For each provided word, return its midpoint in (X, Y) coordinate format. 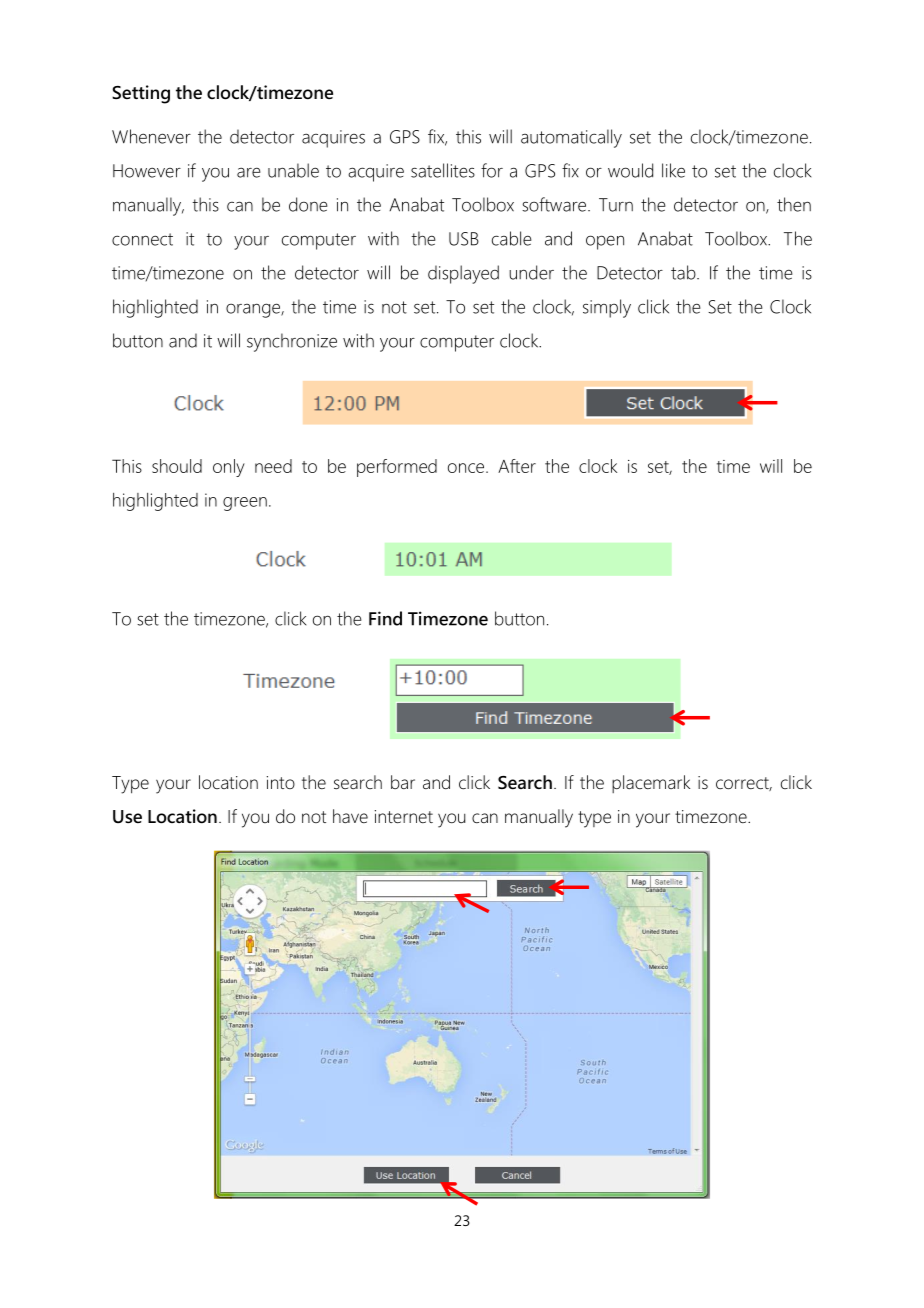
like (673, 170)
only (229, 468)
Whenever (151, 136)
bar (403, 782)
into (281, 782)
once (467, 468)
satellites (443, 170)
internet (404, 816)
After (517, 466)
